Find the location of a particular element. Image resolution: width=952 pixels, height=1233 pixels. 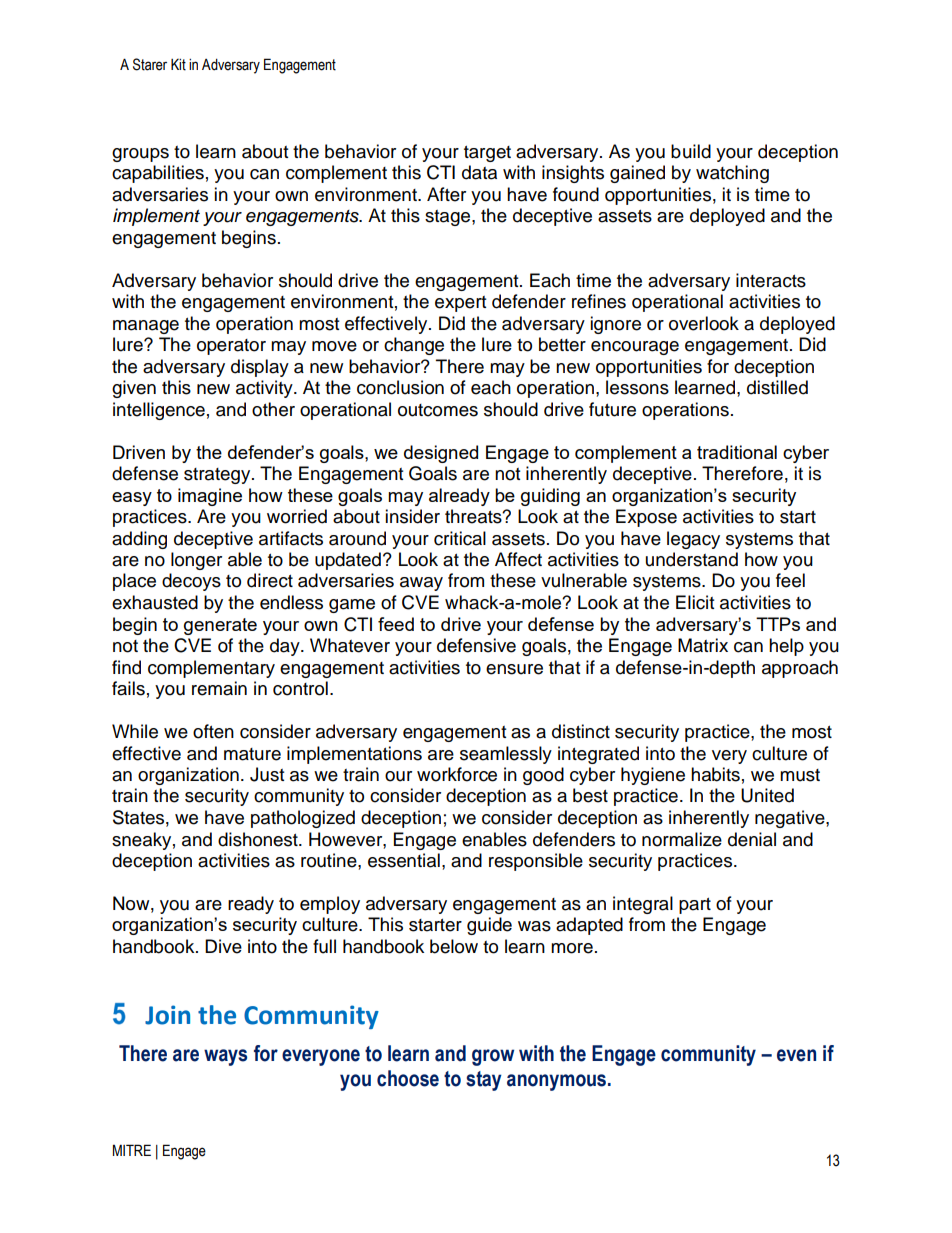

build is located at coordinates (691, 151).
